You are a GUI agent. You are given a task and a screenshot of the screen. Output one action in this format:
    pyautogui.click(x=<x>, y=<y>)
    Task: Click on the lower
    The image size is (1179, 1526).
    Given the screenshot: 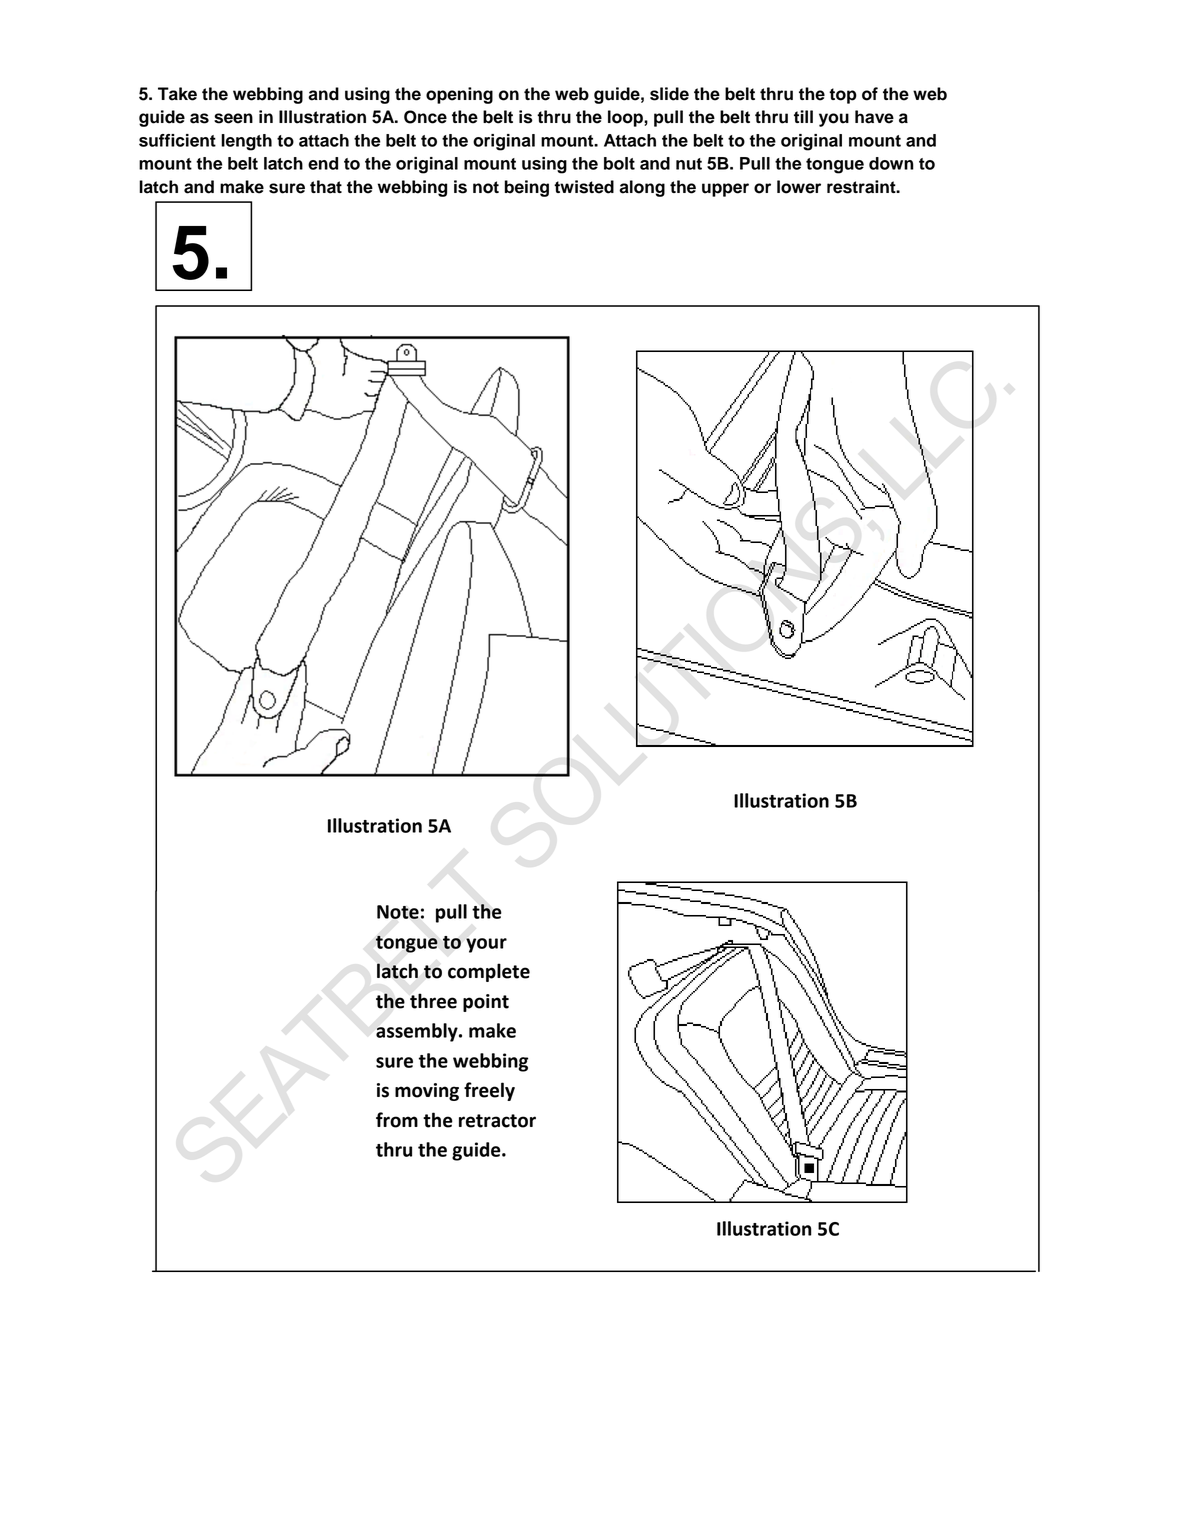 What is the action you would take?
    pyautogui.click(x=799, y=187)
